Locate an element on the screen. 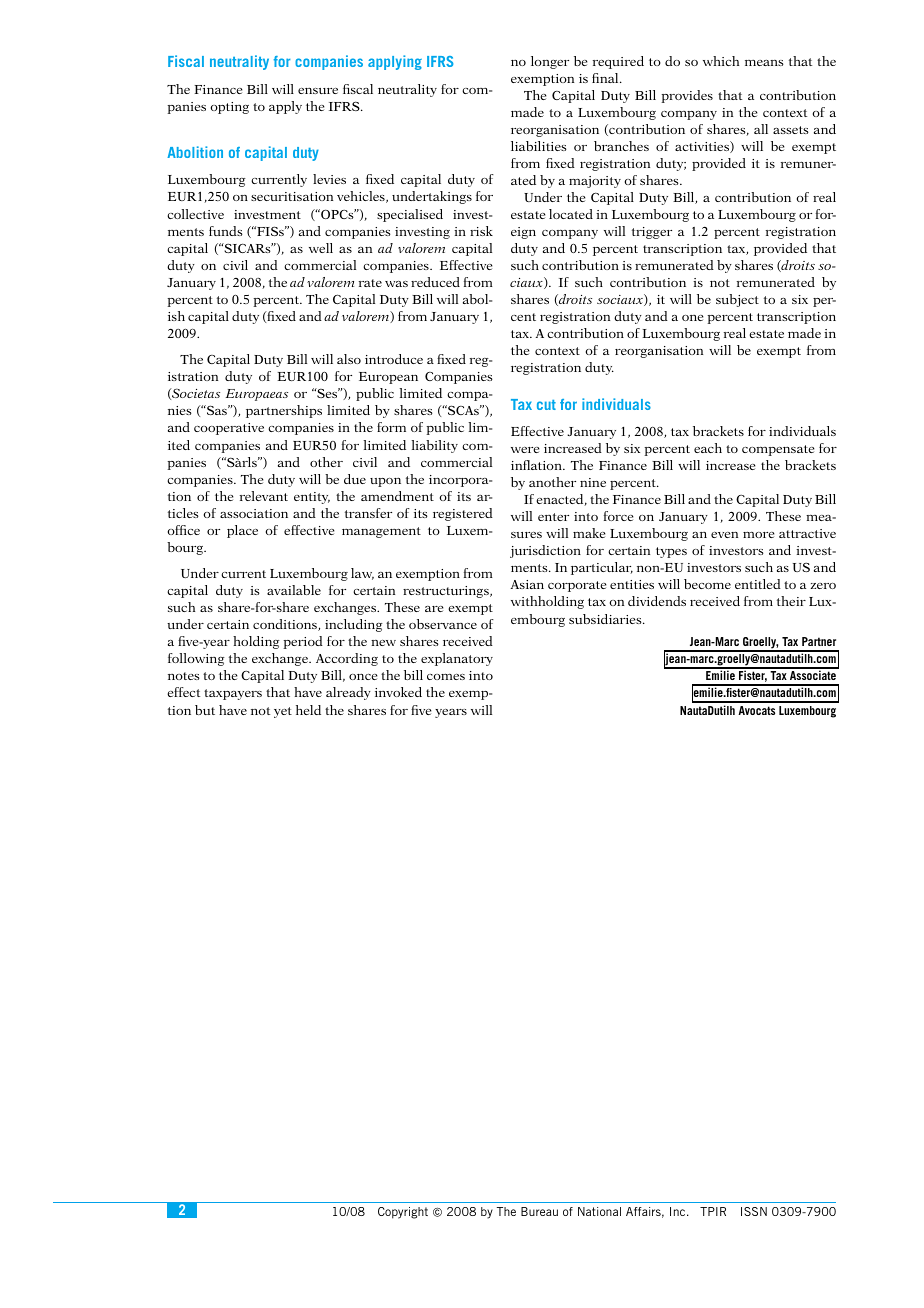  were is located at coordinates (525, 450).
